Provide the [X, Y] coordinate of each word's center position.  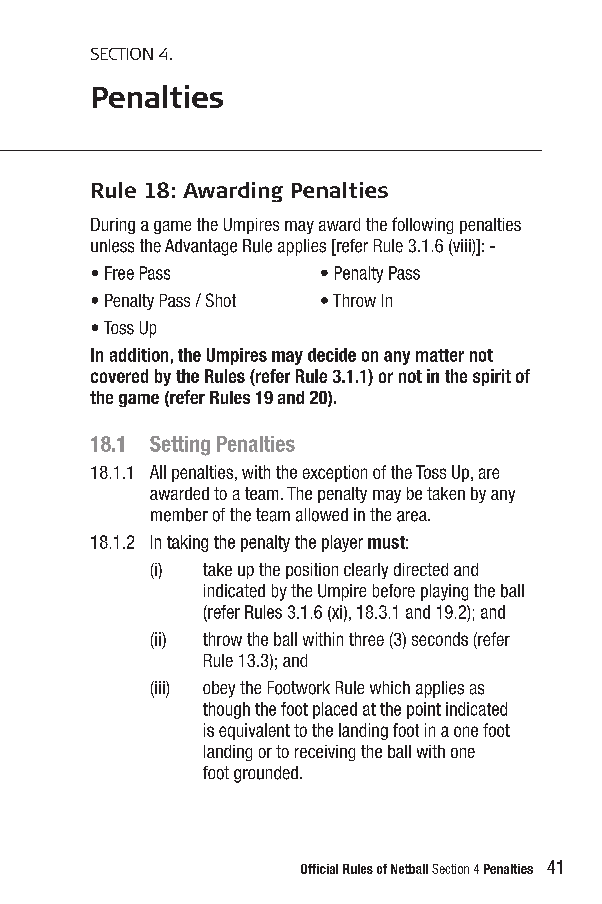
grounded [266, 774]
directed [421, 569]
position [312, 571]
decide [332, 355]
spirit [492, 377]
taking [187, 543]
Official [319, 869]
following [422, 225]
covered [119, 376]
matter [440, 355]
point [424, 710]
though [226, 710]
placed [335, 710]
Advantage [201, 247]
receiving [325, 753]
